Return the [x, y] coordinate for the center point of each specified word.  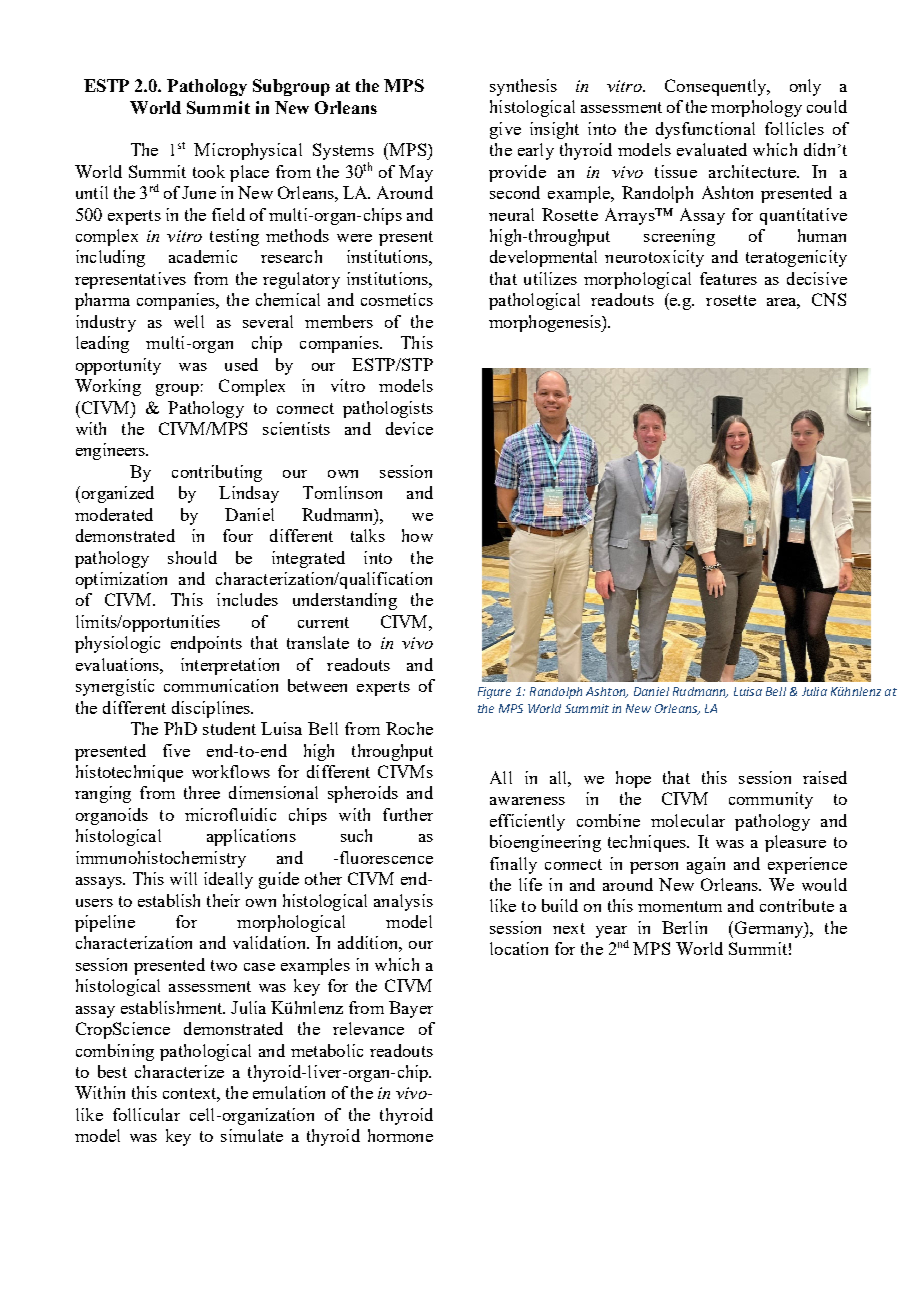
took [209, 171]
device [409, 428]
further [408, 814]
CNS [829, 299]
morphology [756, 108]
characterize [179, 1071]
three [202, 792]
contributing [217, 473]
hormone [400, 1135]
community [771, 800]
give [505, 130]
